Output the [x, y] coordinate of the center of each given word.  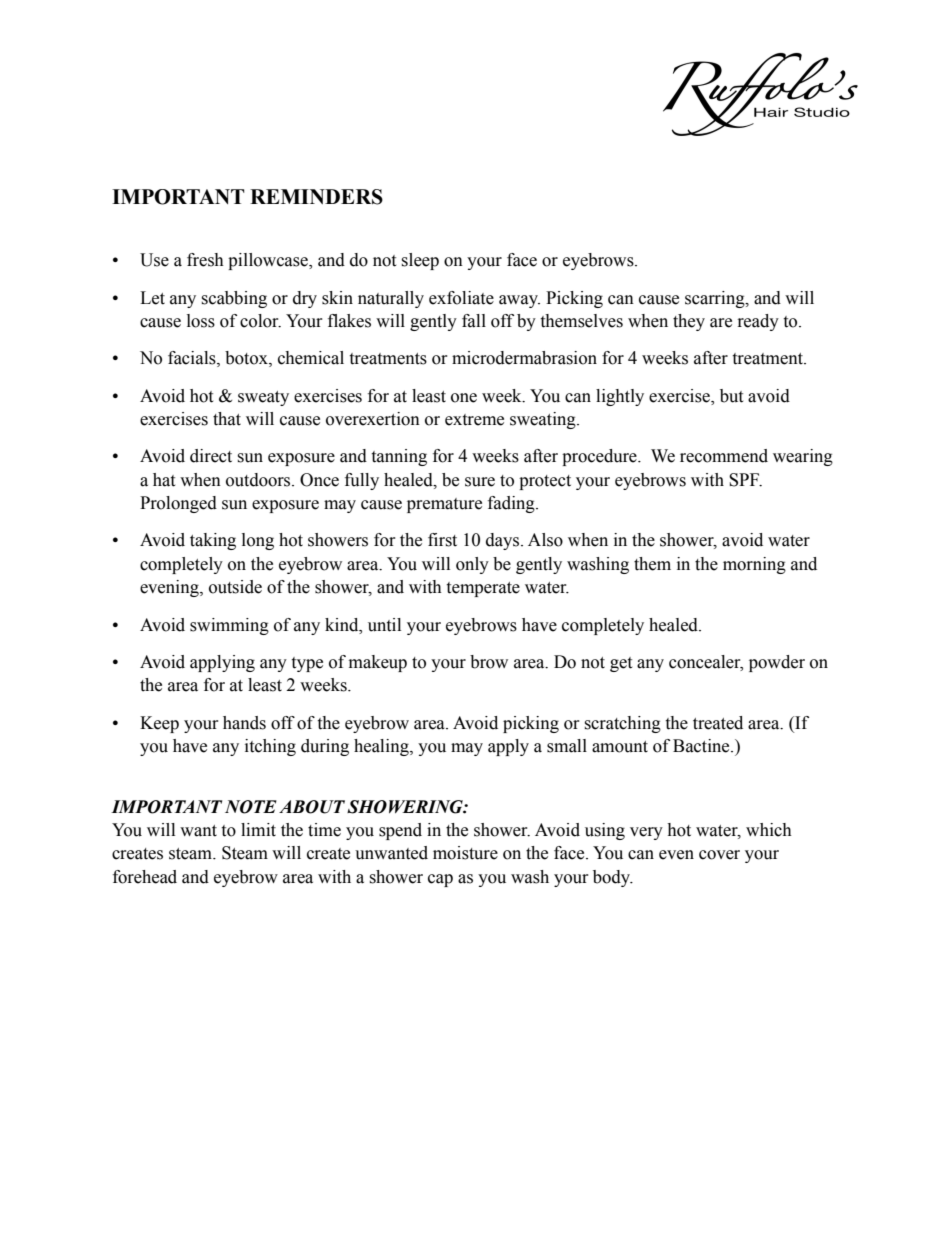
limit [258, 830]
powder [777, 663]
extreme [474, 420]
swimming [229, 626]
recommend [724, 456]
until [384, 625]
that [227, 419]
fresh [205, 260]
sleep [420, 261]
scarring [716, 299]
